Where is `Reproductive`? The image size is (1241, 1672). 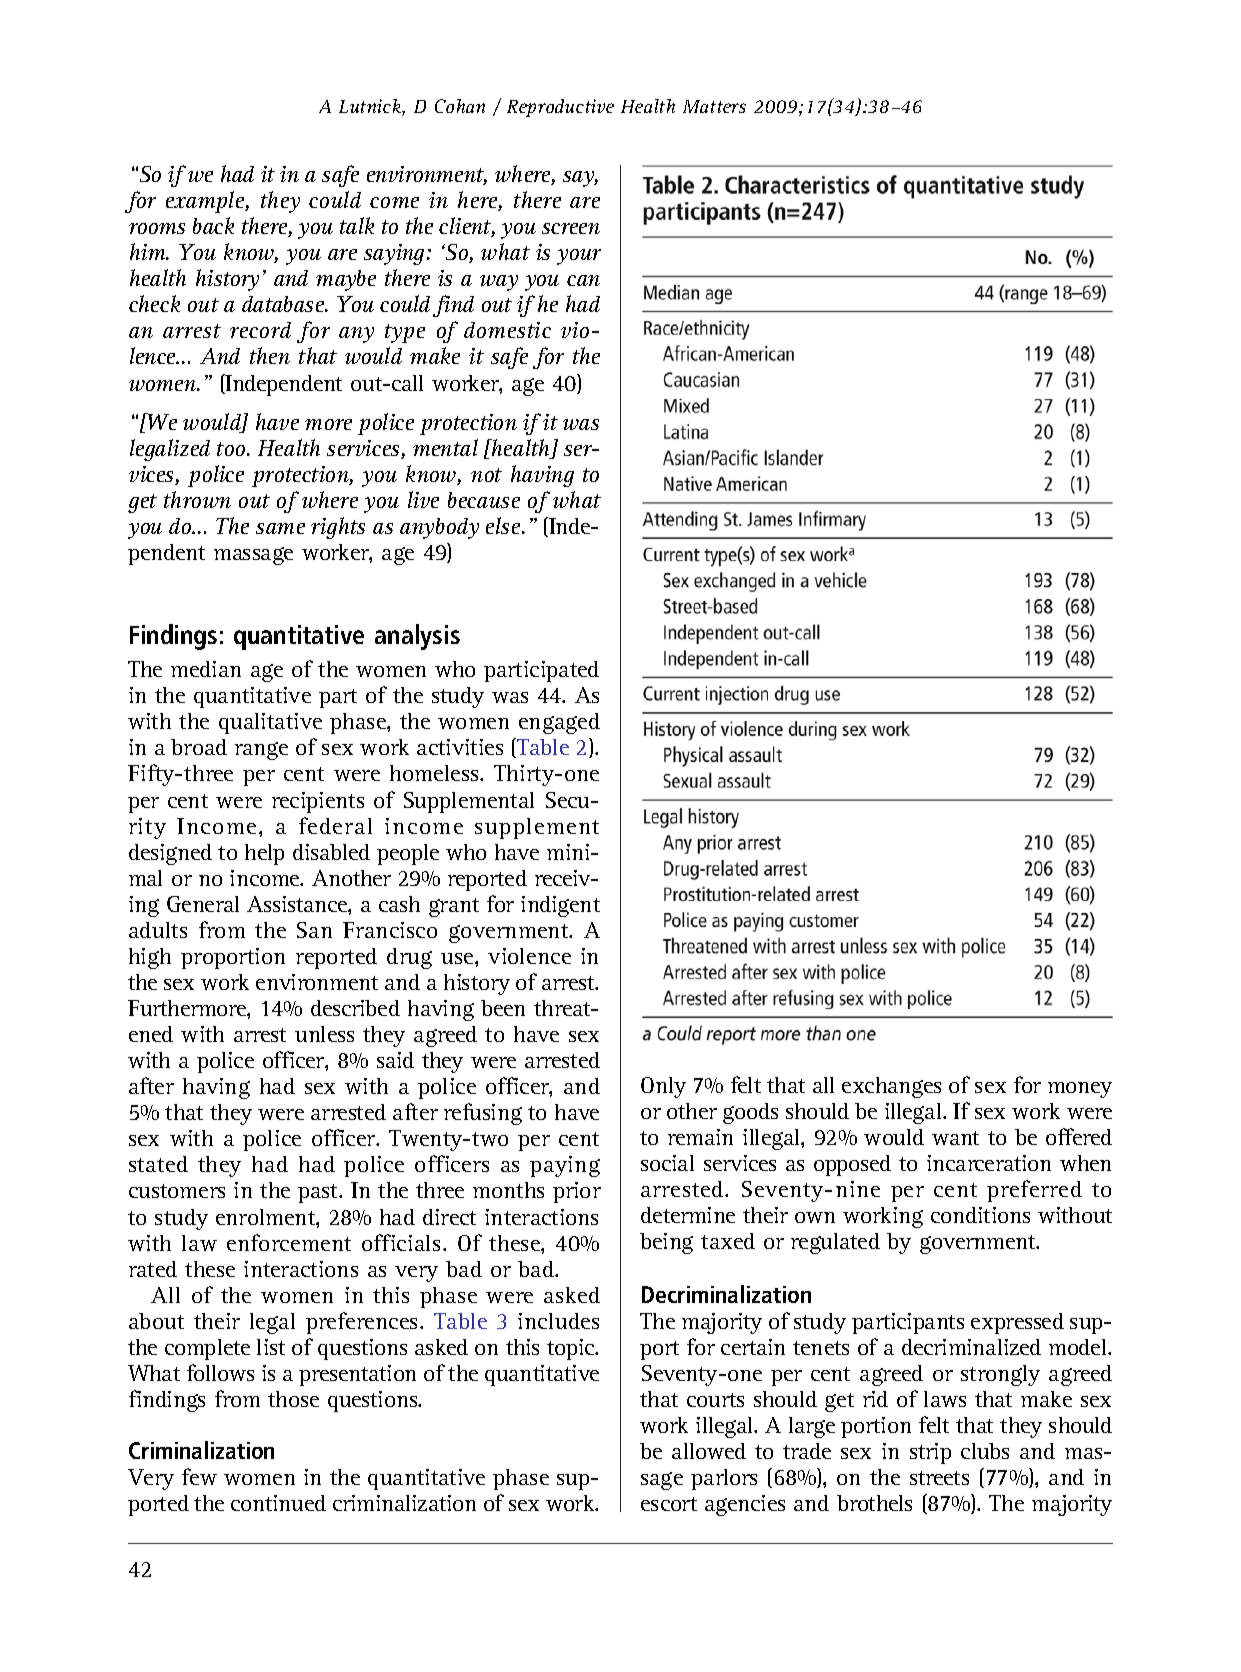 Reproductive is located at coordinates (560, 108).
